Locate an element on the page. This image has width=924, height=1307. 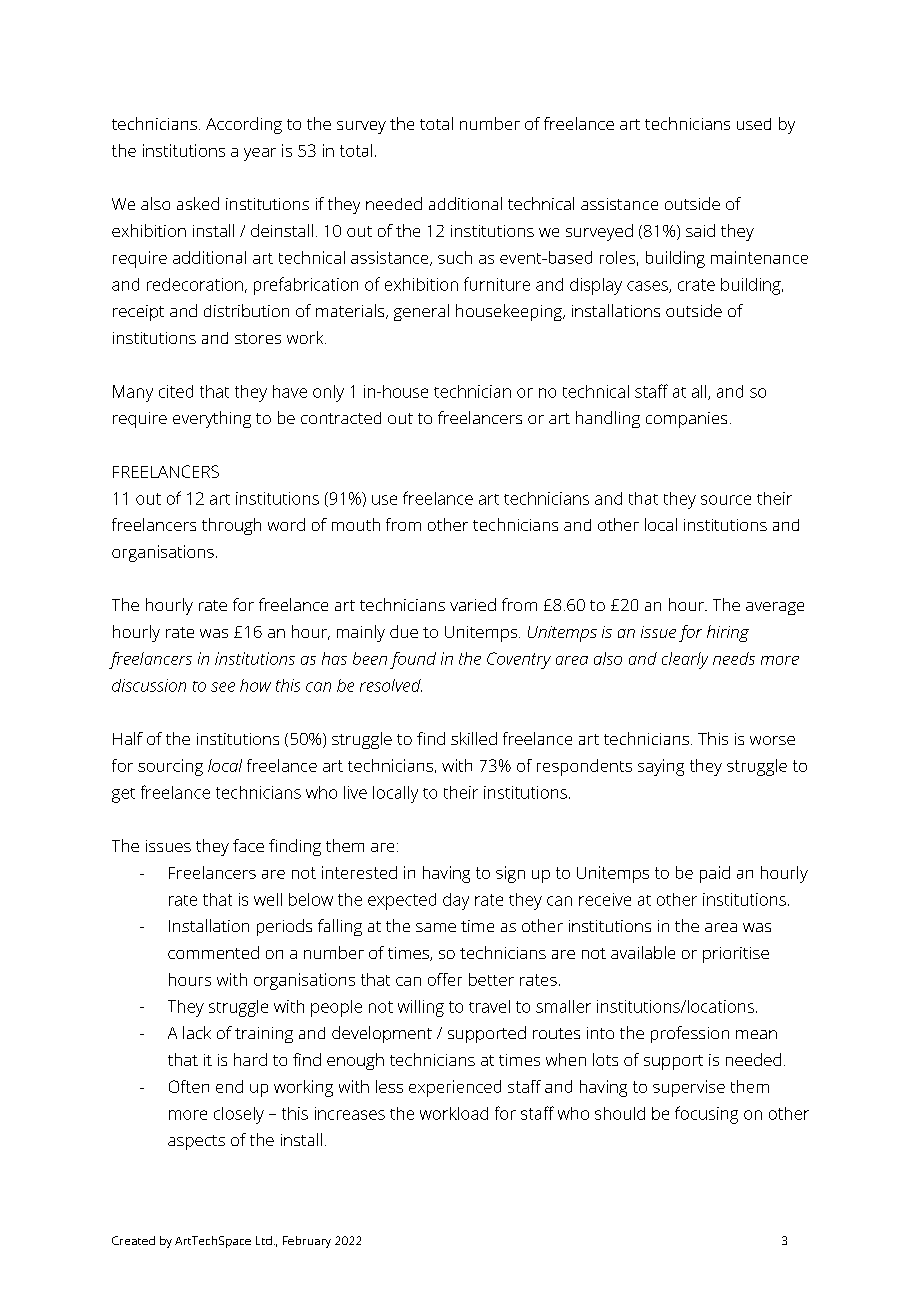
such is located at coordinates (455, 257).
